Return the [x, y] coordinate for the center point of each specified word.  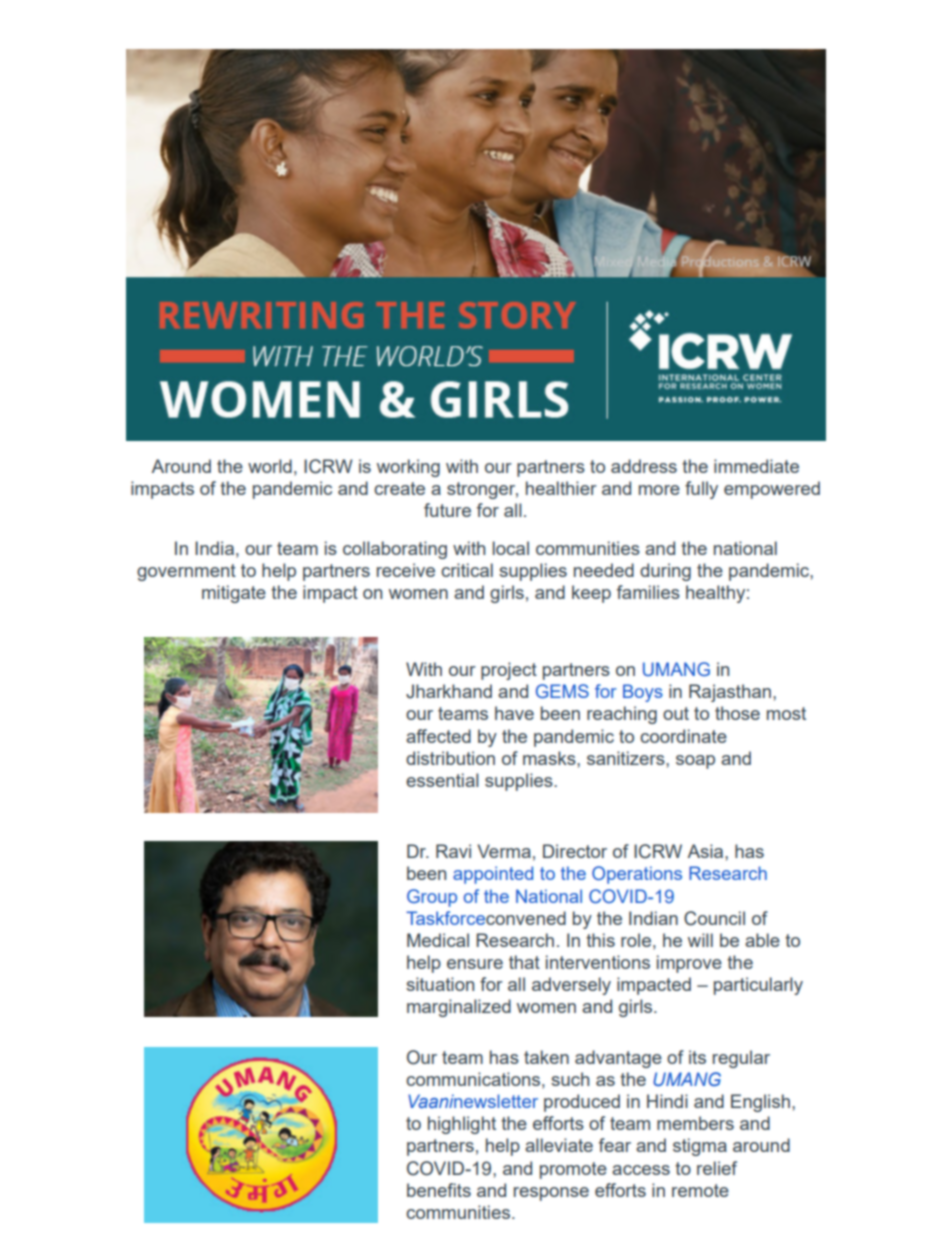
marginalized [459, 1008]
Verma [504, 851]
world [270, 466]
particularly [758, 986]
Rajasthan [730, 693]
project [509, 671]
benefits [439, 1190]
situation [440, 984]
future [447, 510]
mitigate [234, 594]
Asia [706, 851]
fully [701, 490]
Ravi [453, 851]
